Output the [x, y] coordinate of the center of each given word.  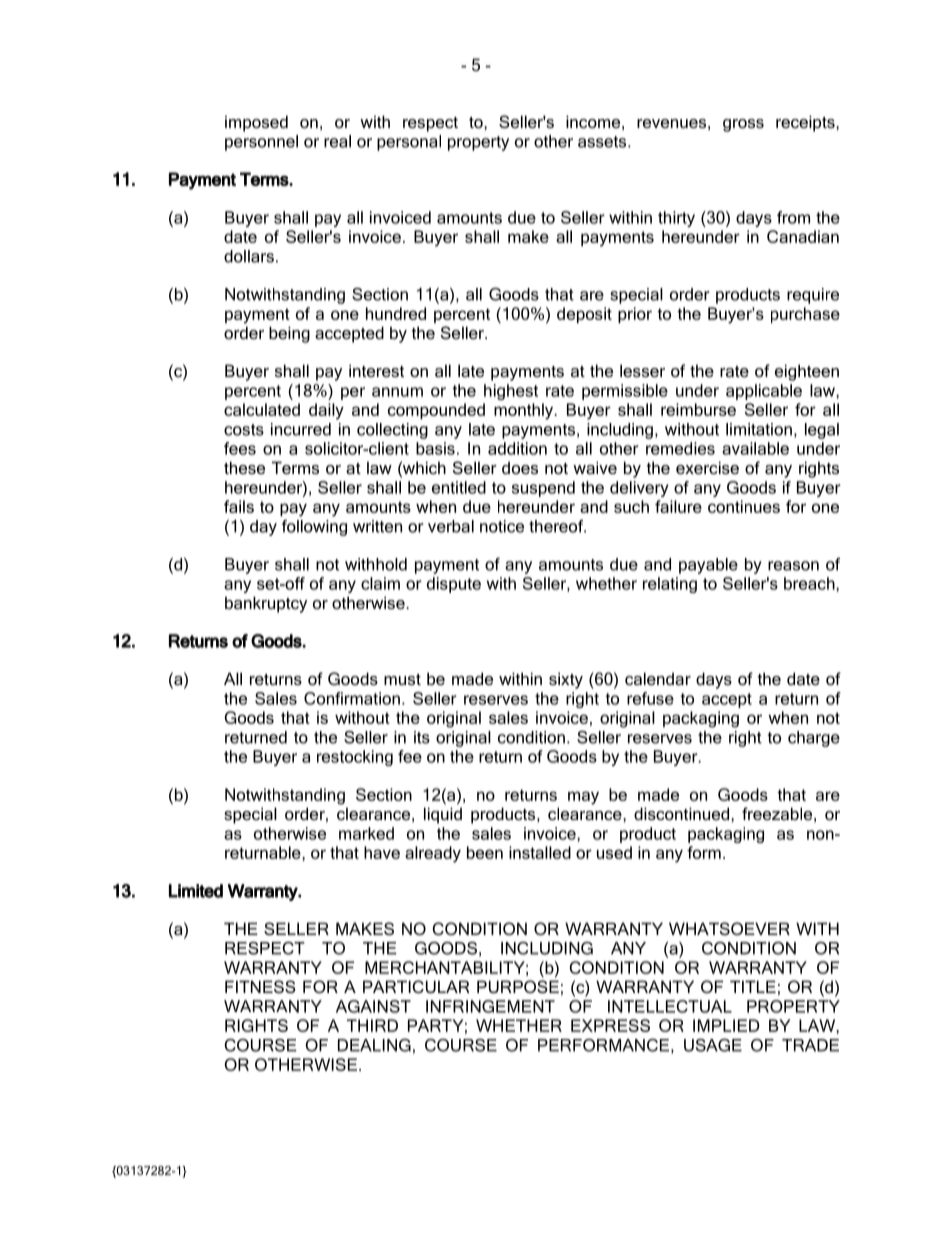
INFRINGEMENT [490, 1006]
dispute [454, 585]
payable [708, 566]
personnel [261, 143]
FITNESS [260, 986]
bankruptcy [266, 604]
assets [603, 142]
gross [743, 125]
